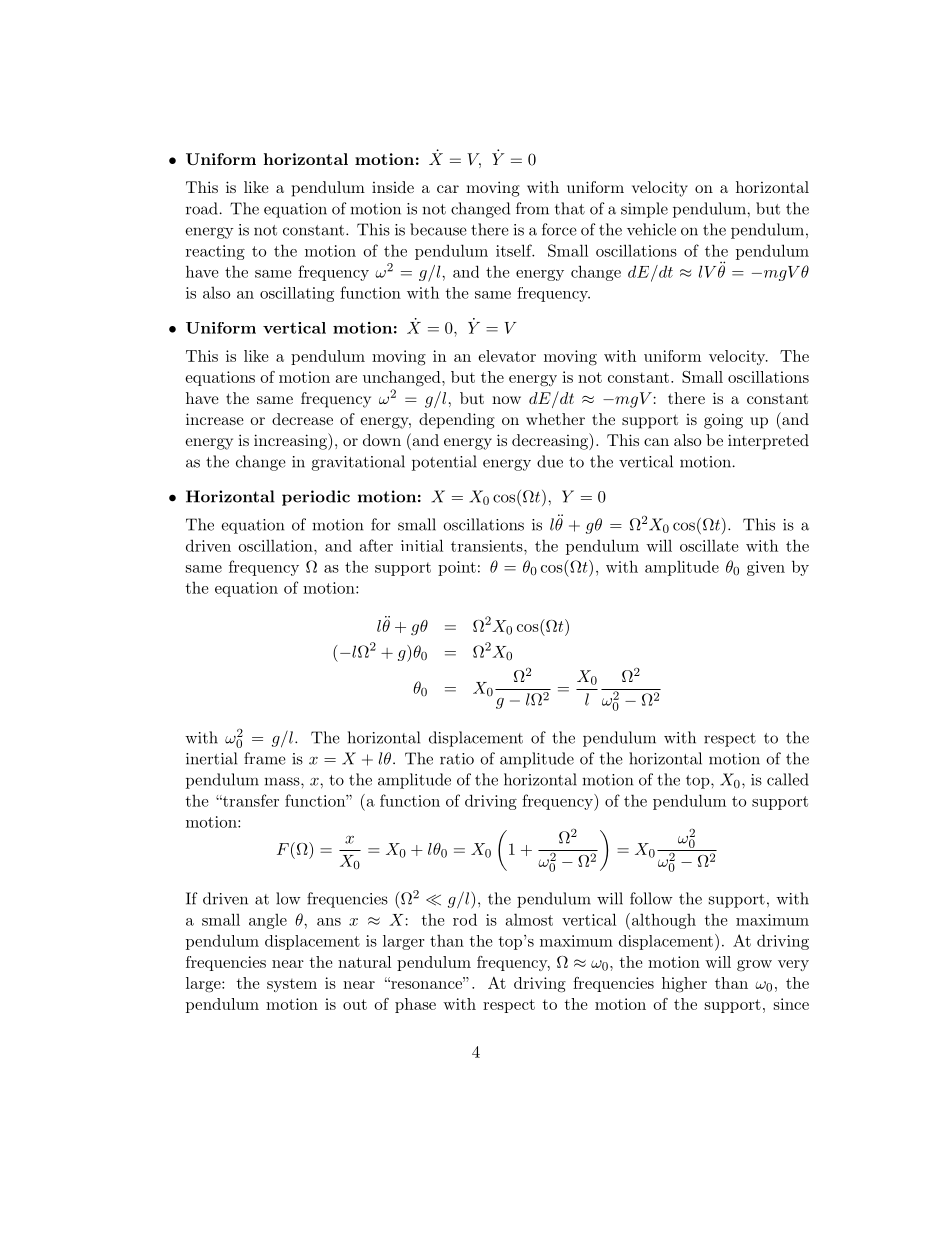 This screenshot has width=952, height=1233. Describe the element at coordinates (415, 1005) in the screenshot. I see `phase` at that location.
